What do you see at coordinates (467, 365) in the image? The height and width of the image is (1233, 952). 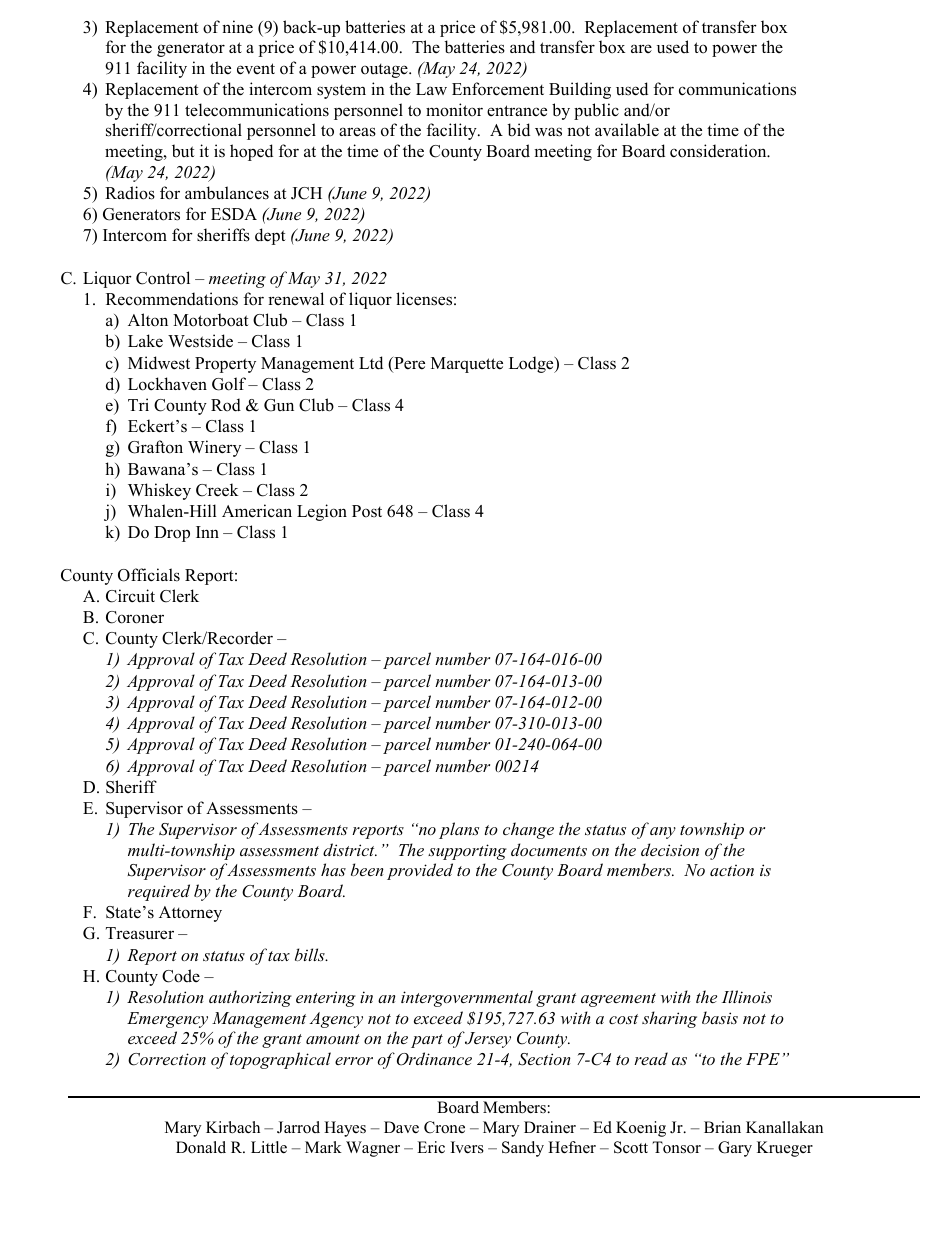 I see `Marquette` at bounding box center [467, 365].
